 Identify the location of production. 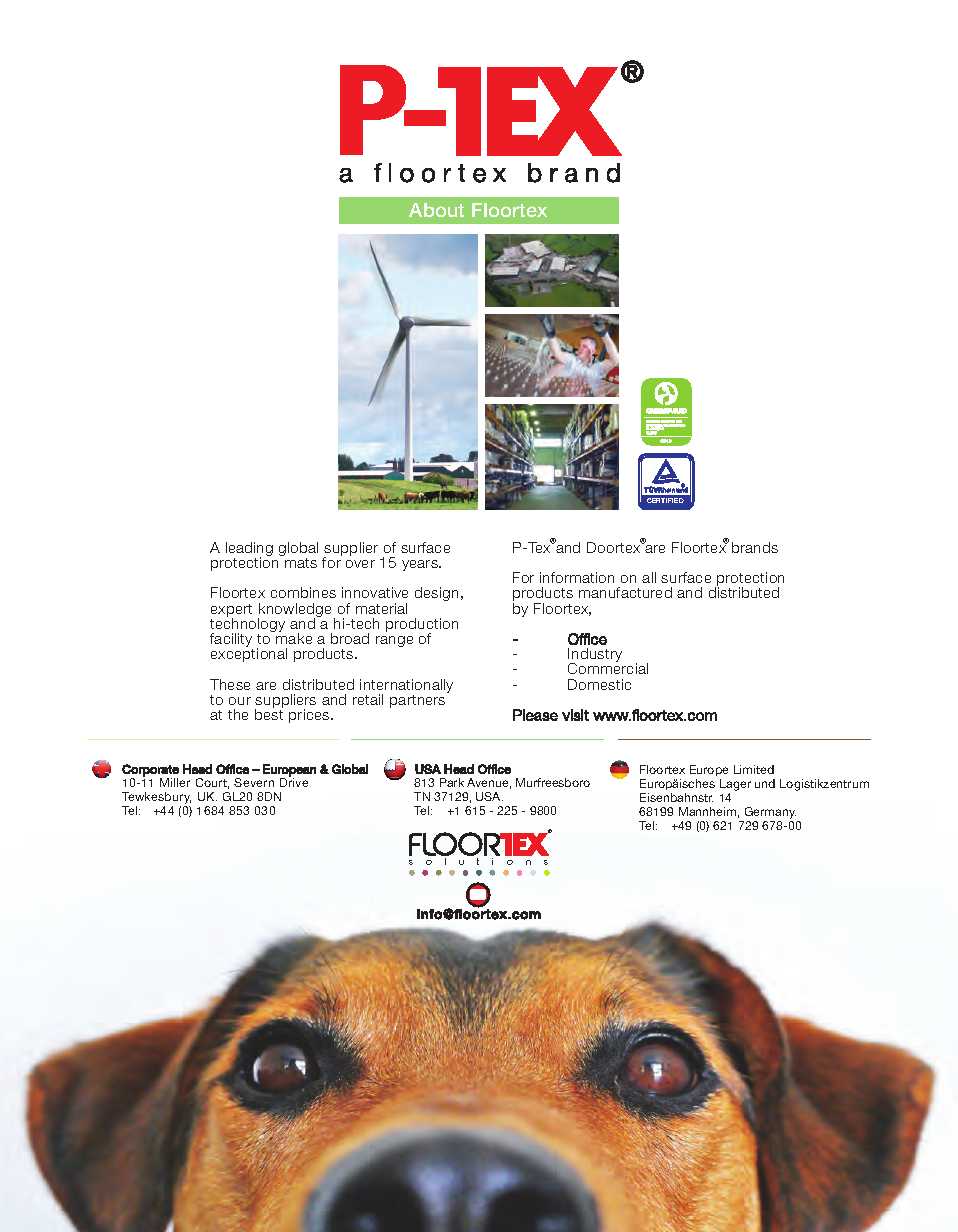
(422, 626).
